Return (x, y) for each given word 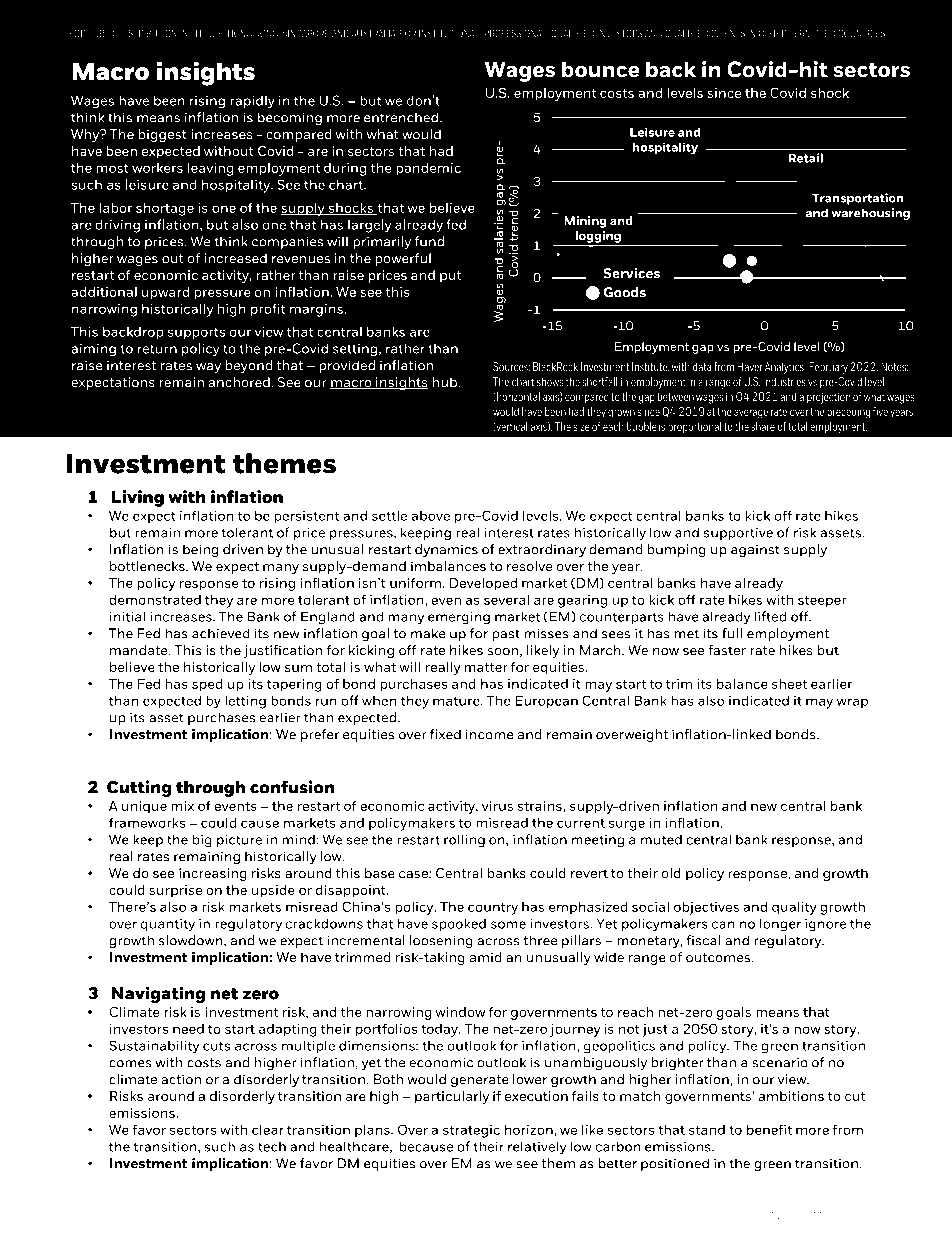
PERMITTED (812, 33)
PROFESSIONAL (516, 33)
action (181, 1079)
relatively (537, 1148)
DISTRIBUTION (149, 33)
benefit (769, 1129)
